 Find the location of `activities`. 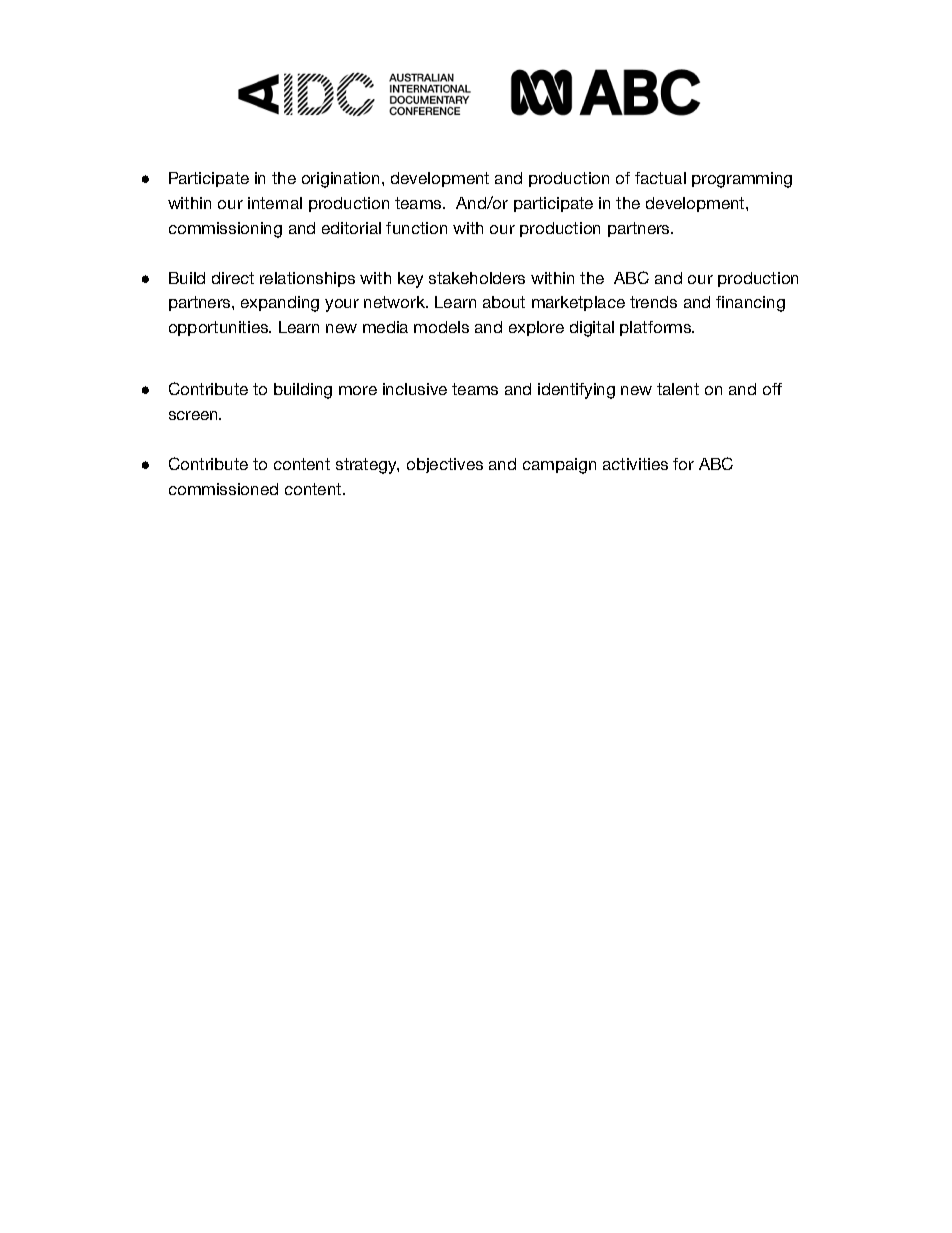

activities is located at coordinates (635, 464).
